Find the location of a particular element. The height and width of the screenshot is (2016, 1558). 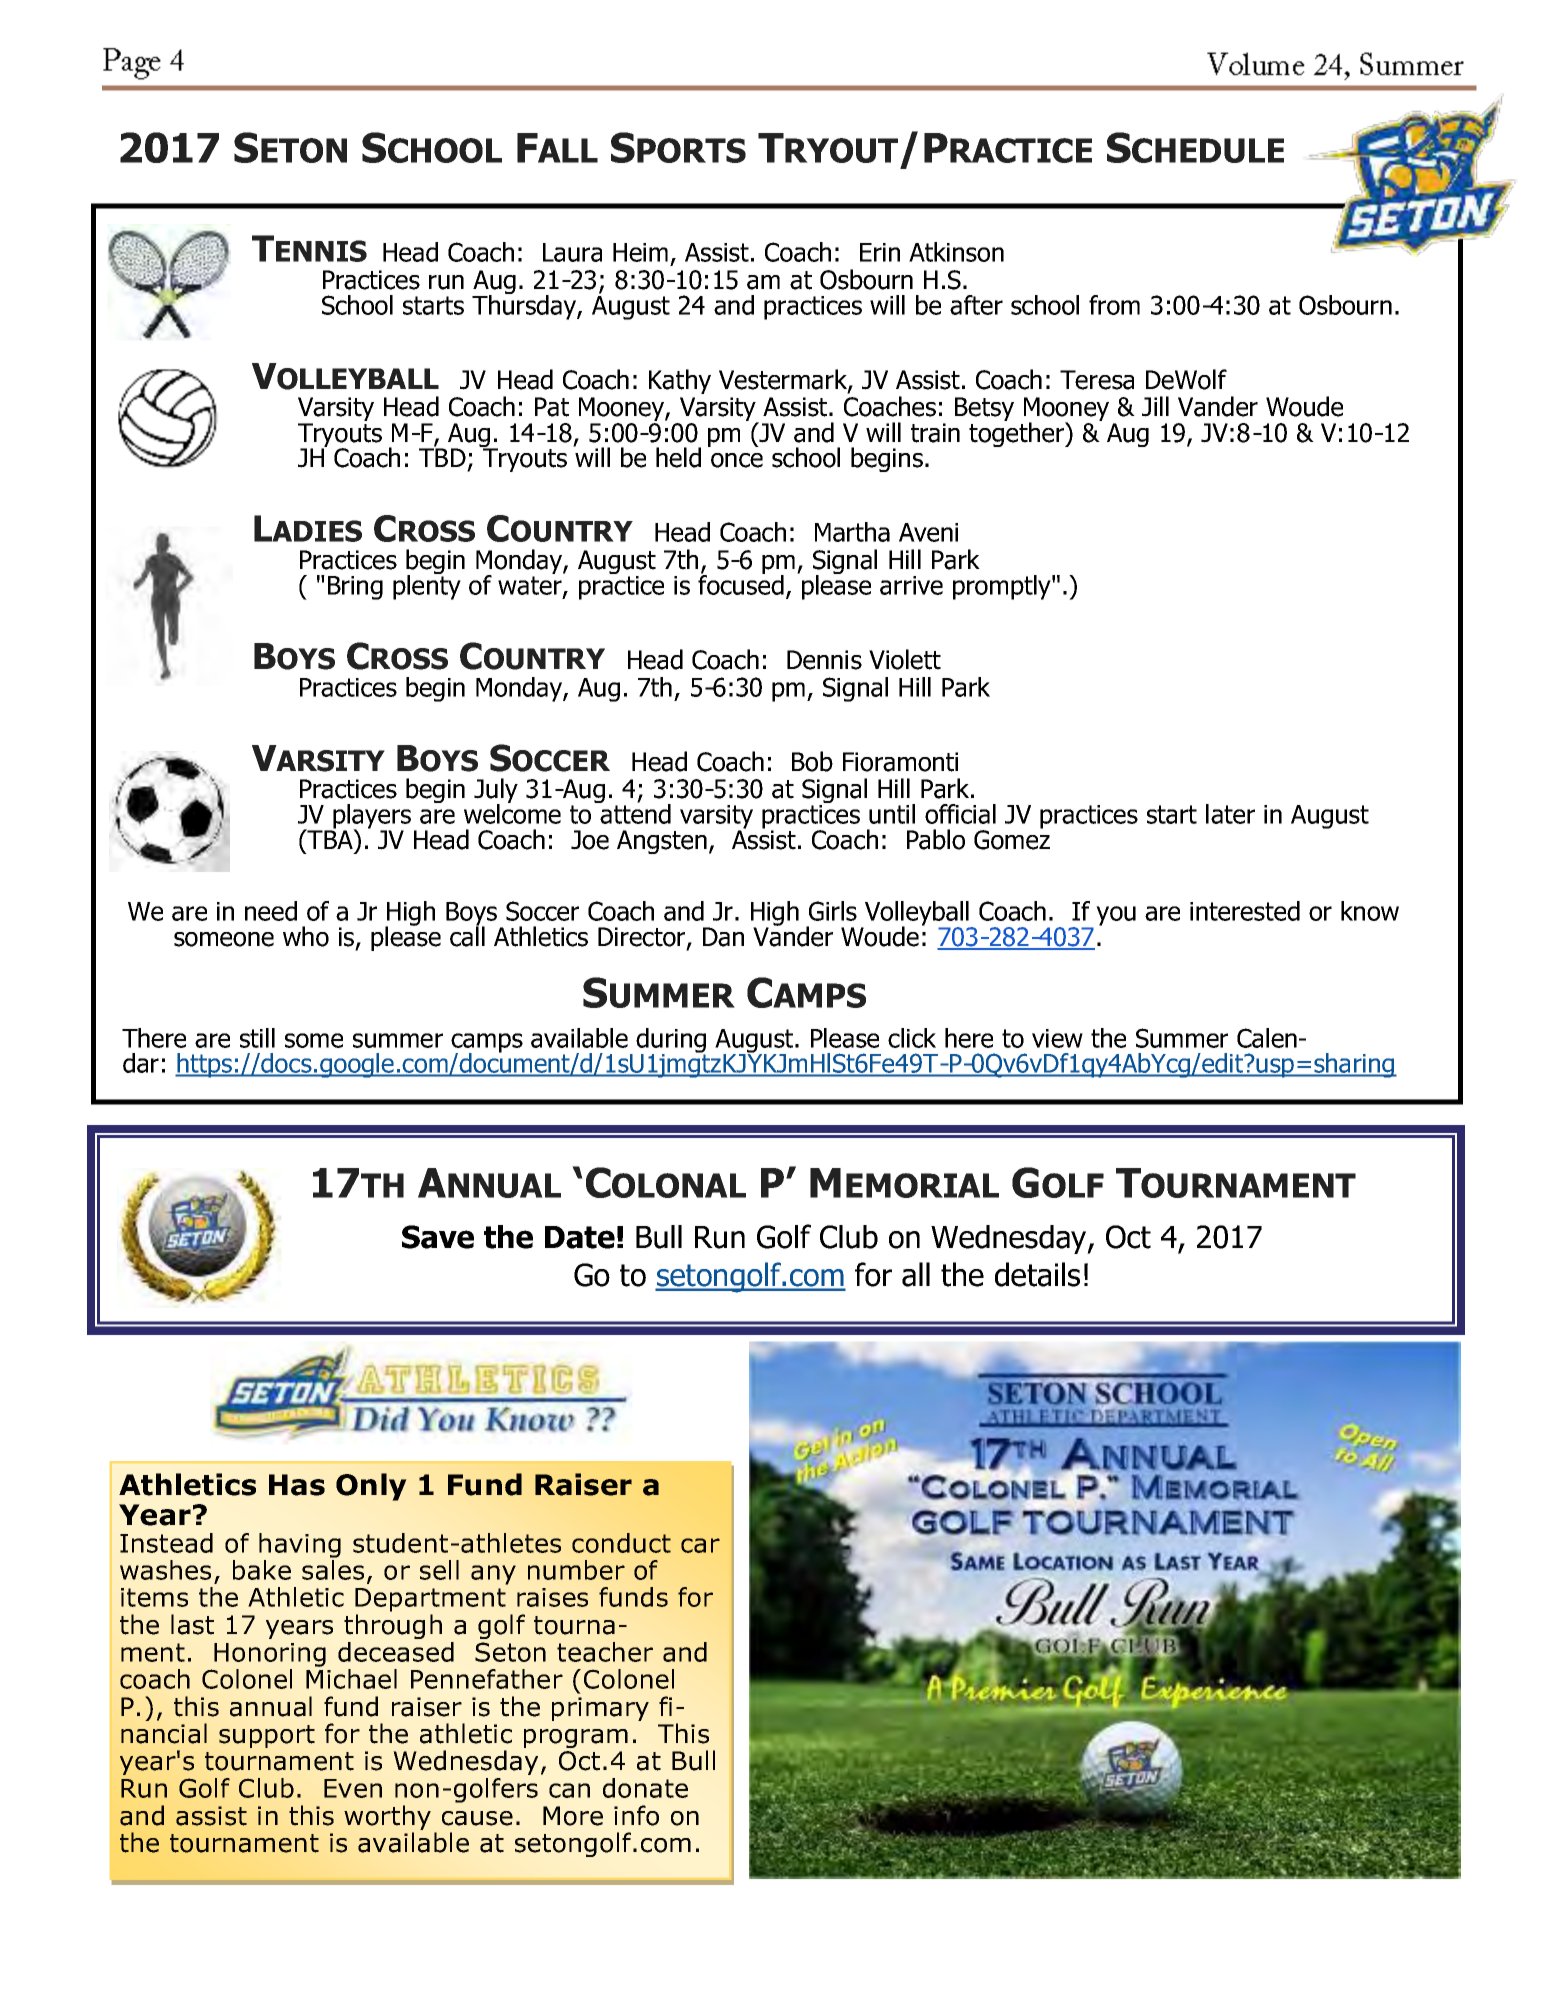

Erin is located at coordinates (880, 252).
